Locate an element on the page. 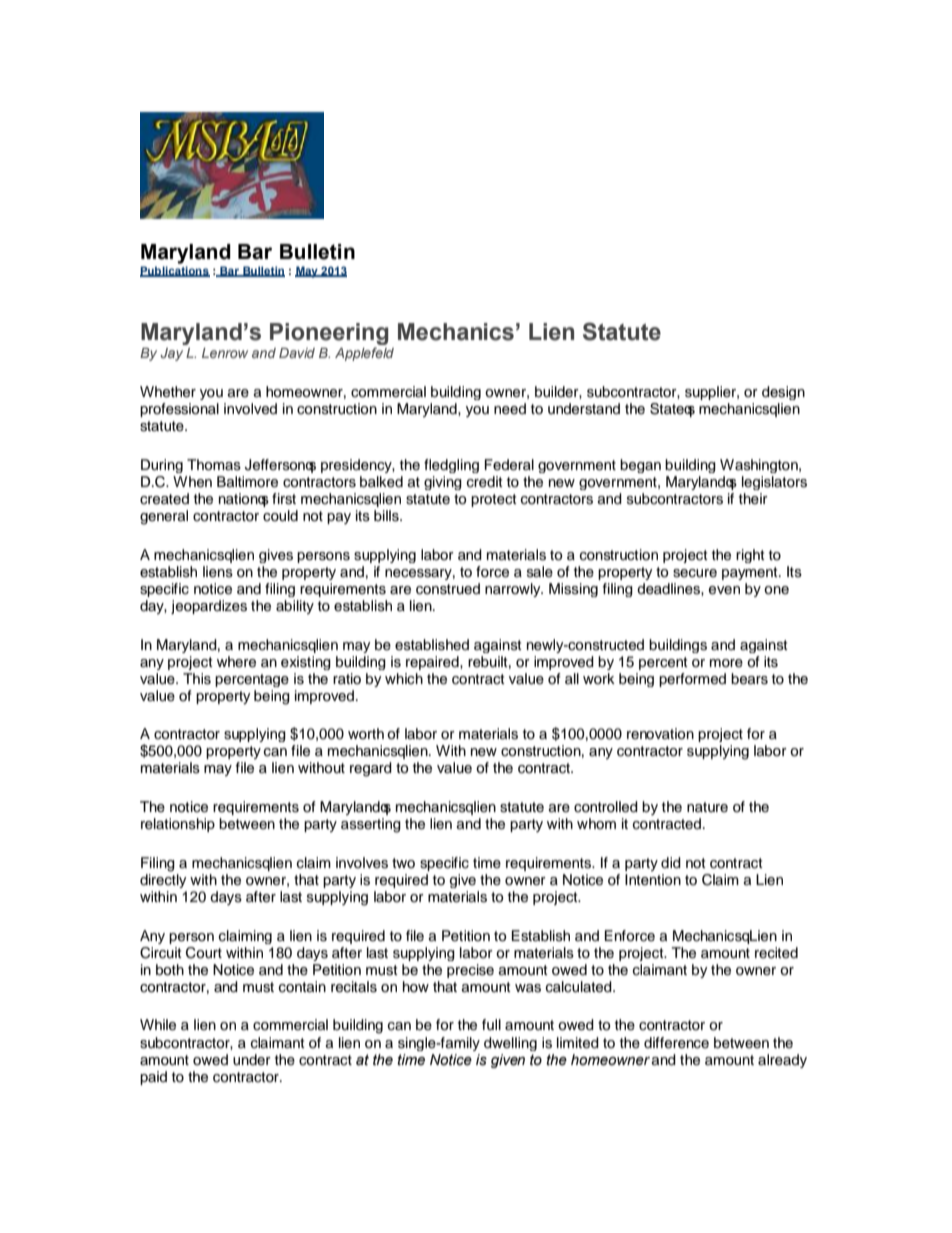 This document has height=1233, width=952. While is located at coordinates (158, 1025).
